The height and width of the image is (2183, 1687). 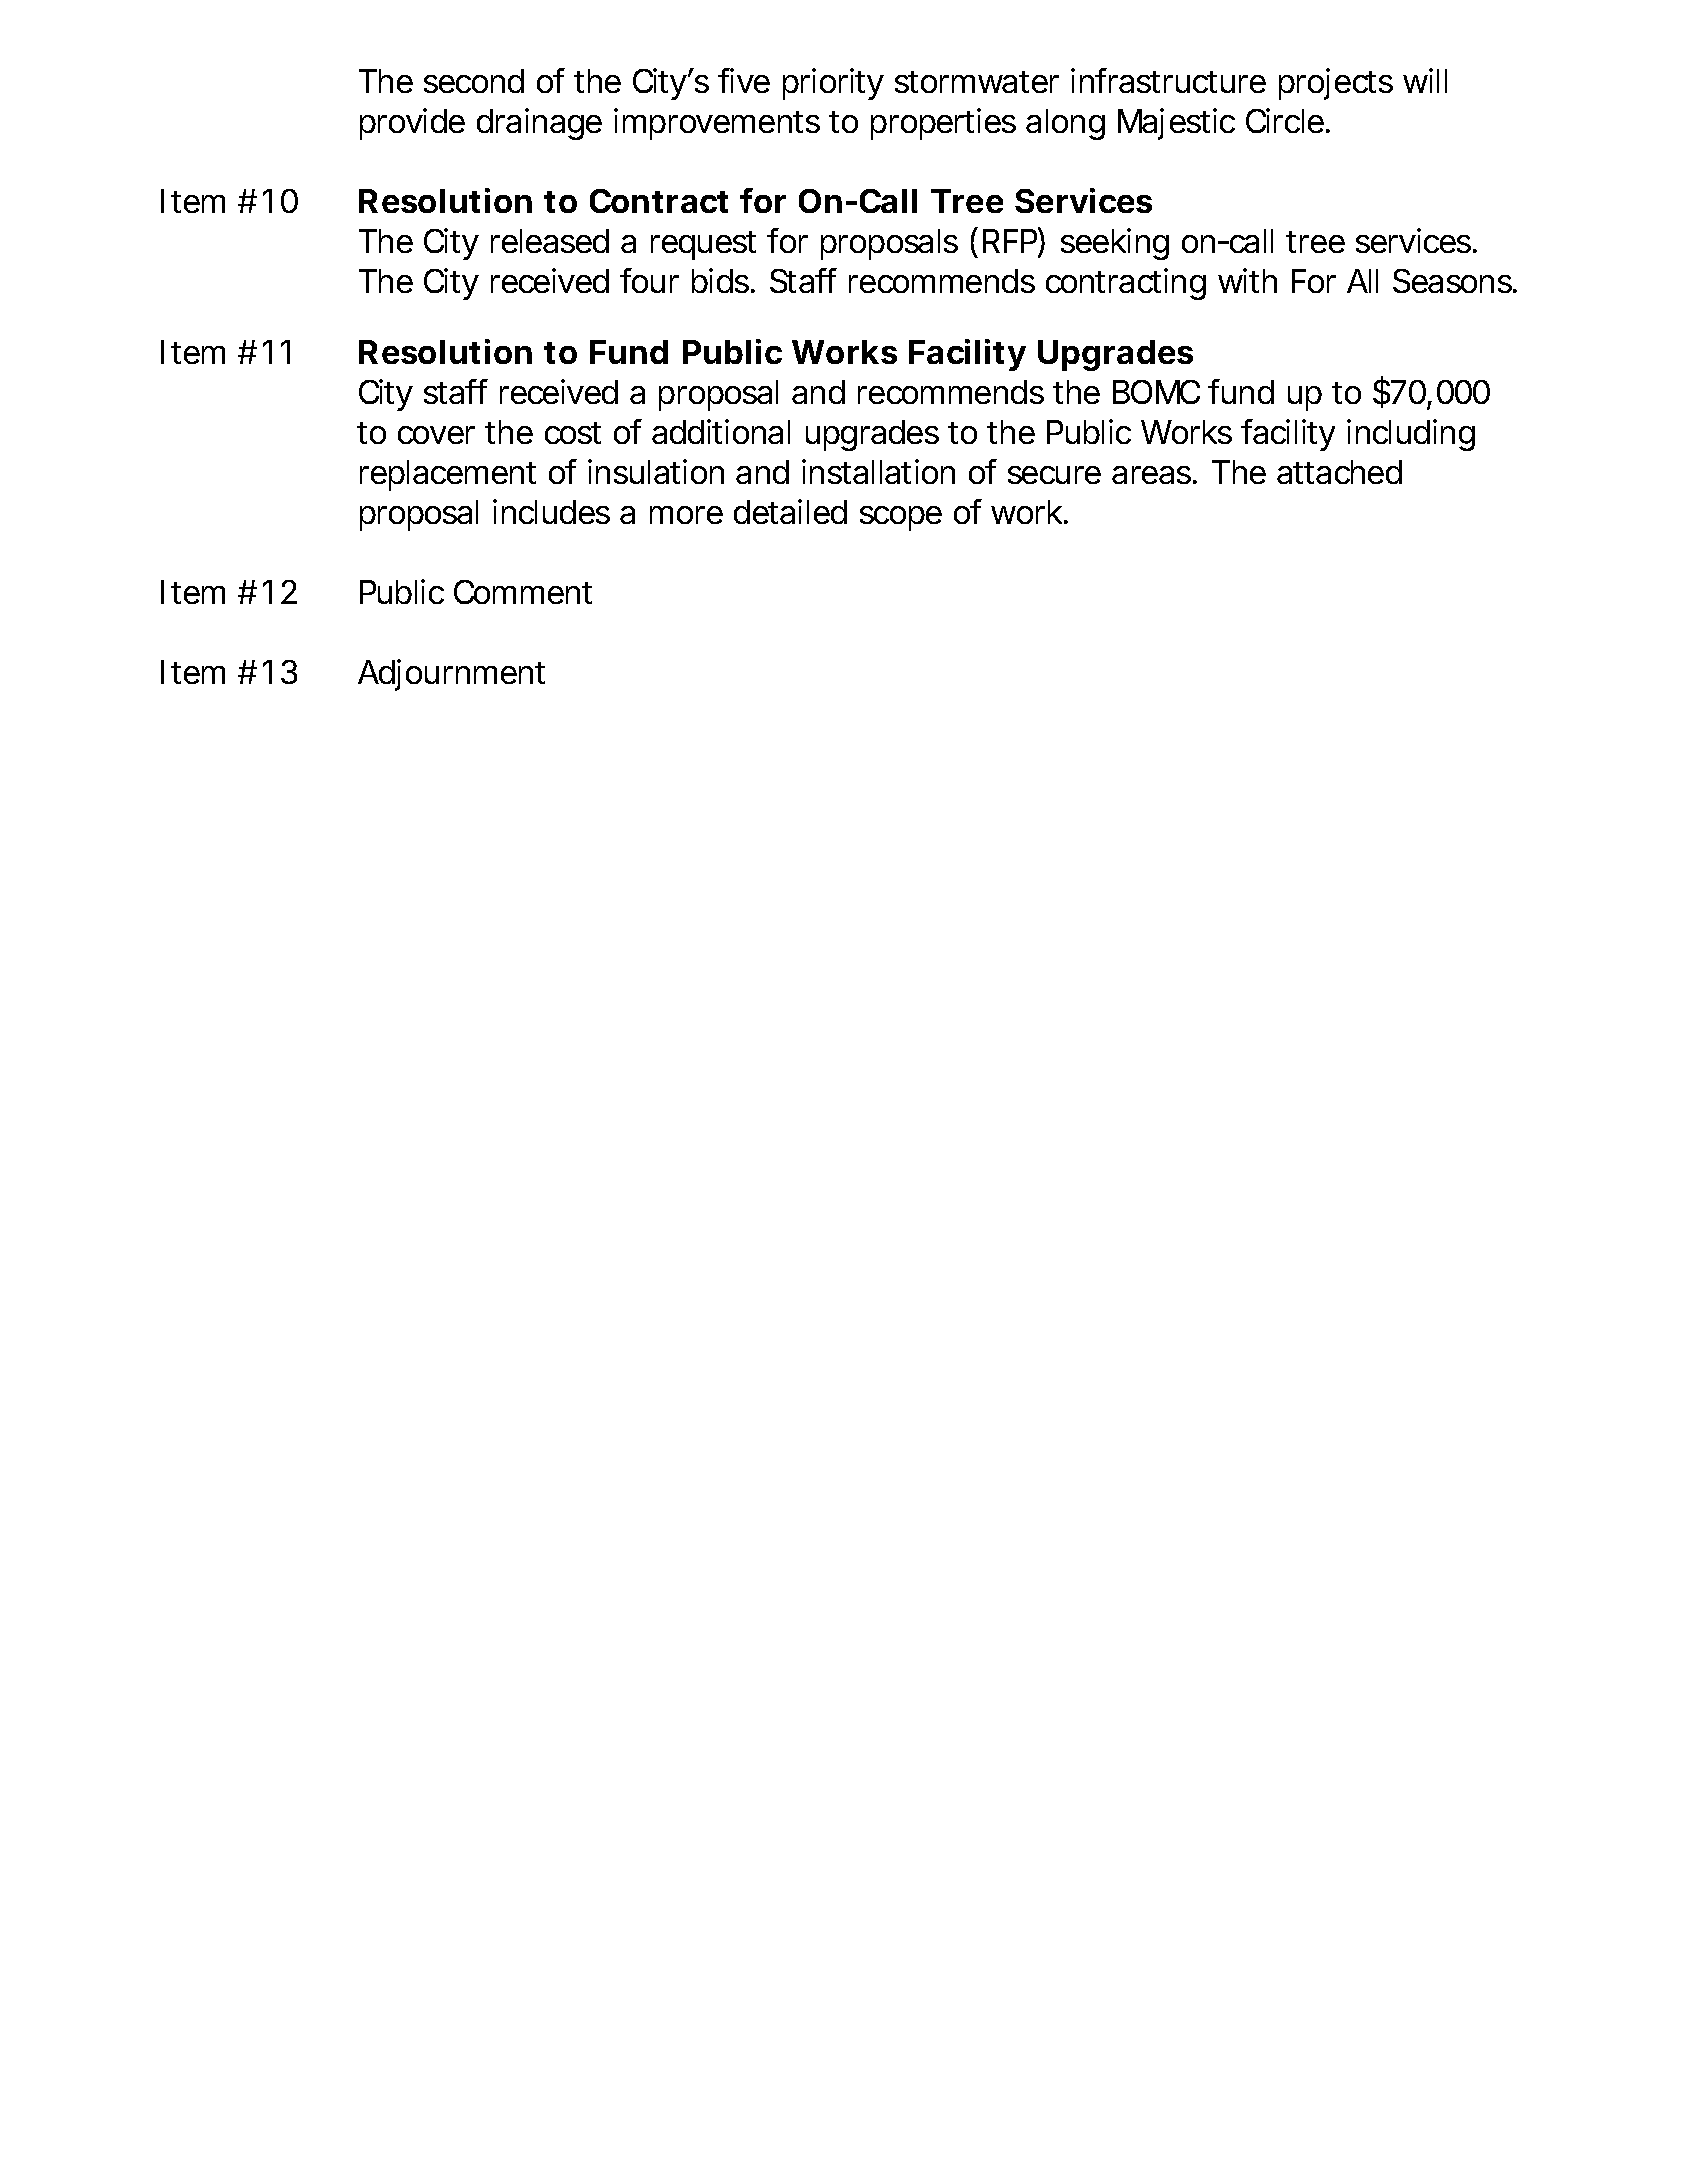 I want to click on projects, so click(x=1336, y=84).
